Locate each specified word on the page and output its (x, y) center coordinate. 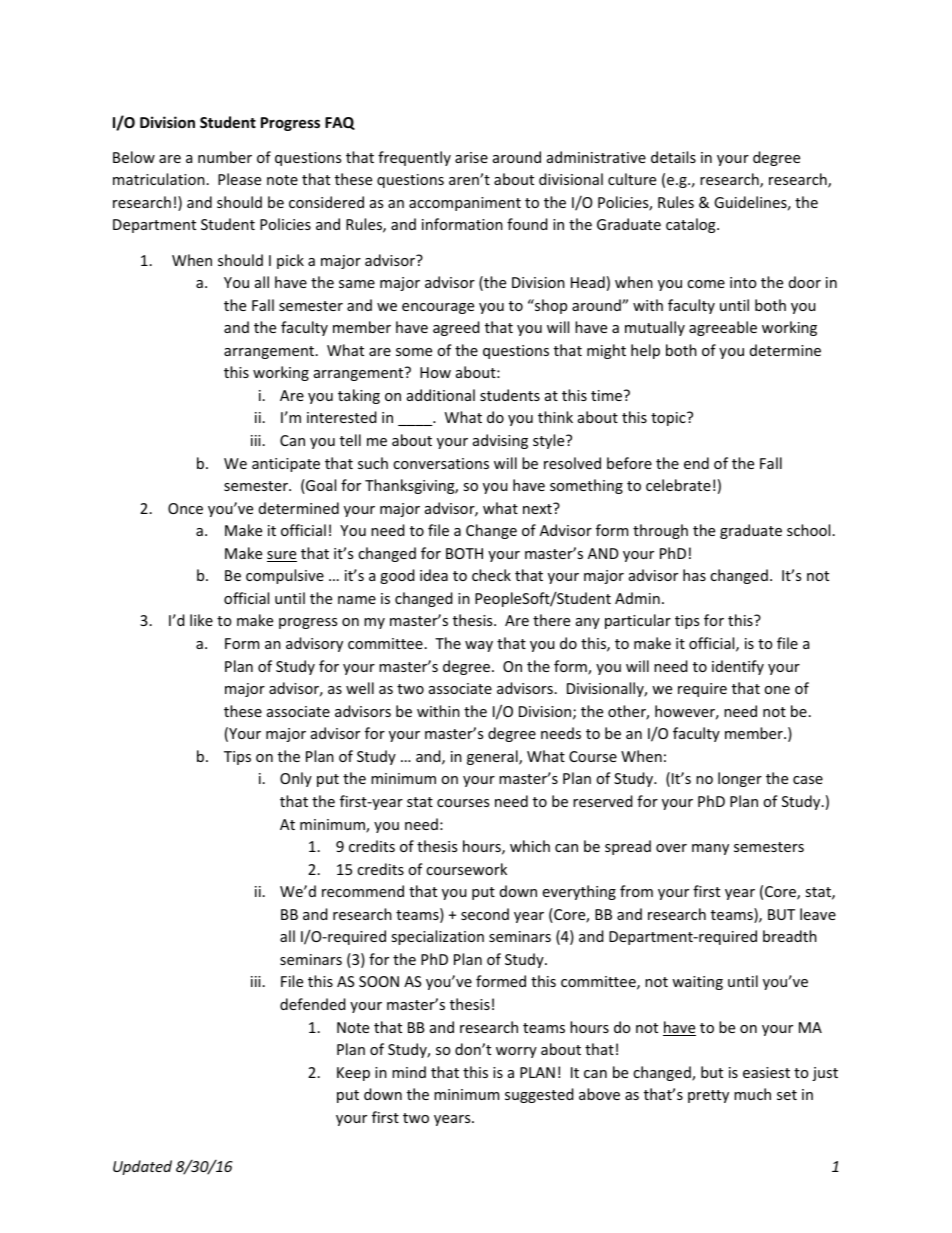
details (673, 157)
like (201, 620)
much (752, 1094)
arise (471, 157)
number (225, 157)
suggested (539, 1095)
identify (738, 667)
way (479, 646)
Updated (142, 1167)
